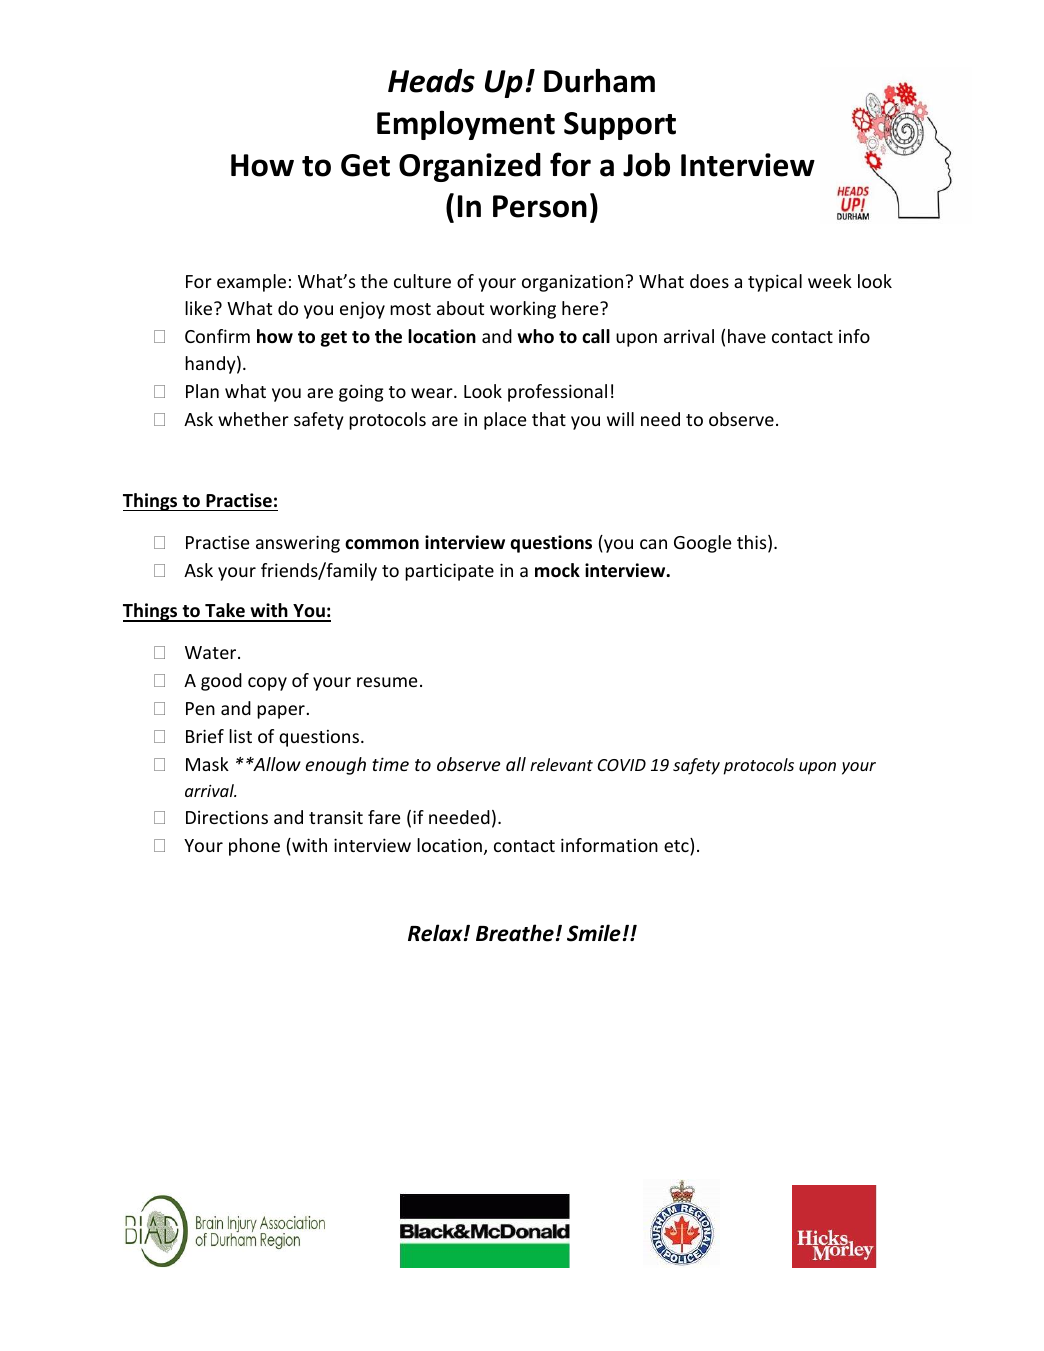 This screenshot has width=1044, height=1351. Describe the element at coordinates (466, 125) in the screenshot. I see `Employment` at that location.
